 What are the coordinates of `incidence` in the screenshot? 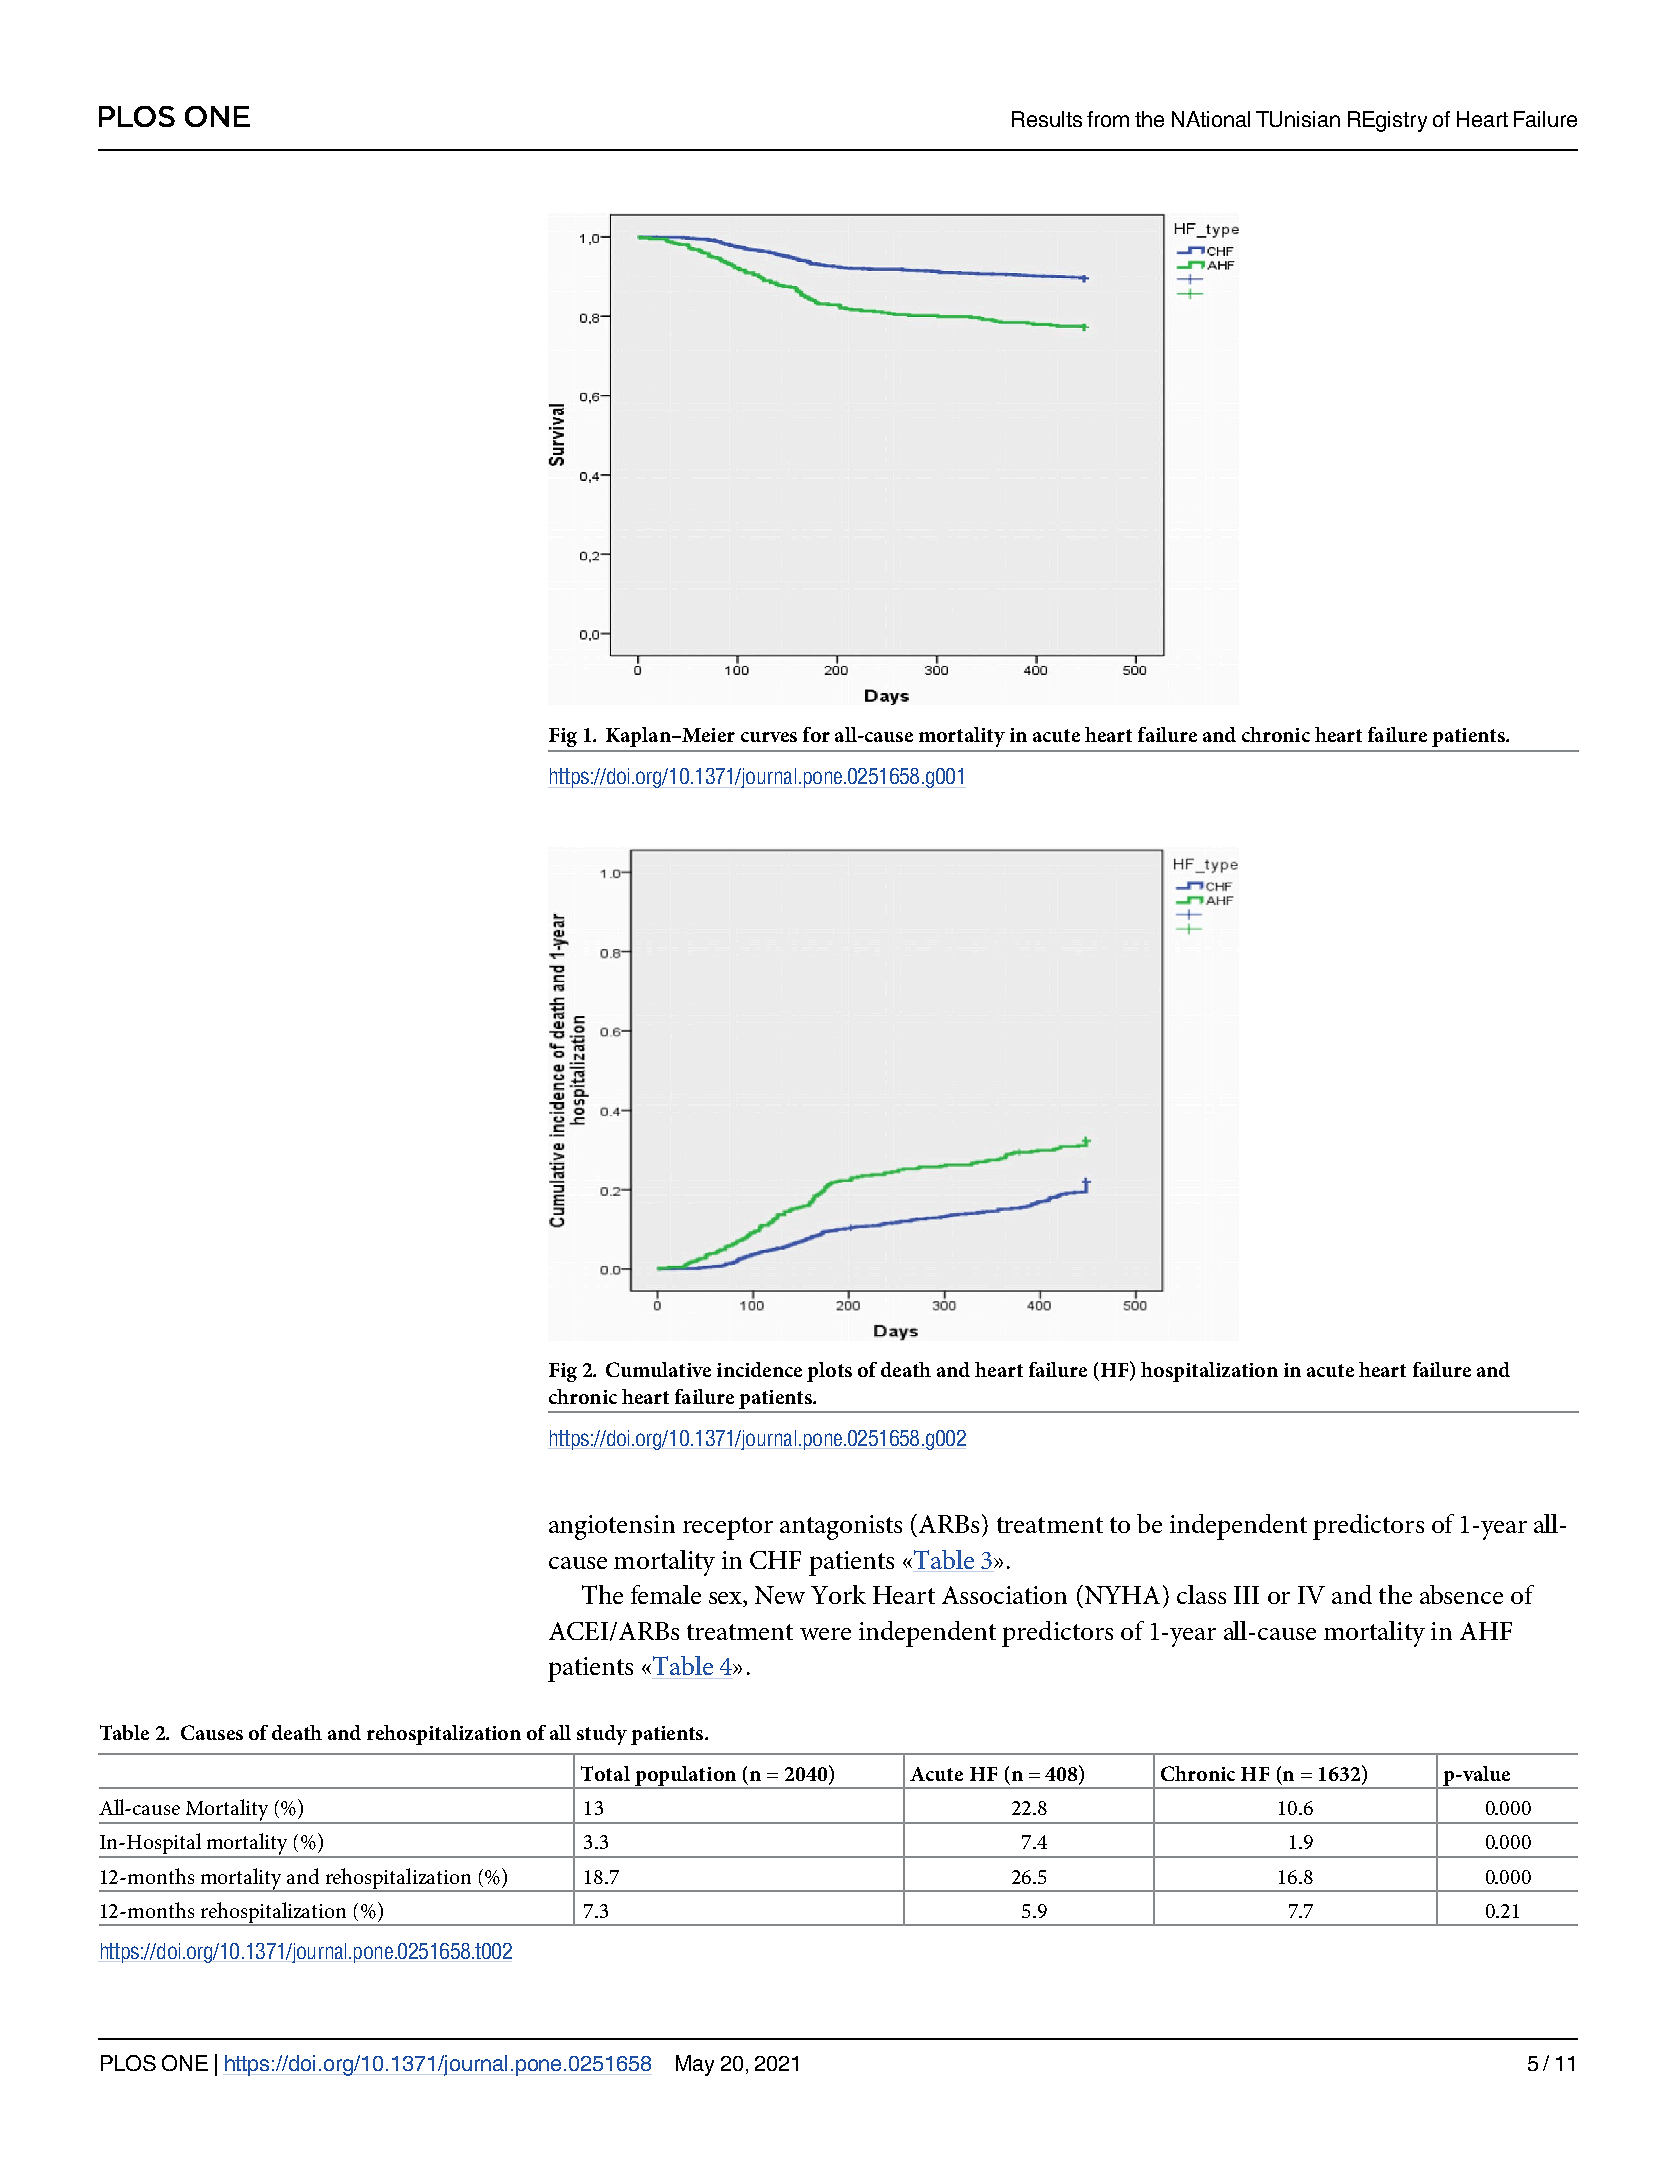 It's located at (759, 1369).
